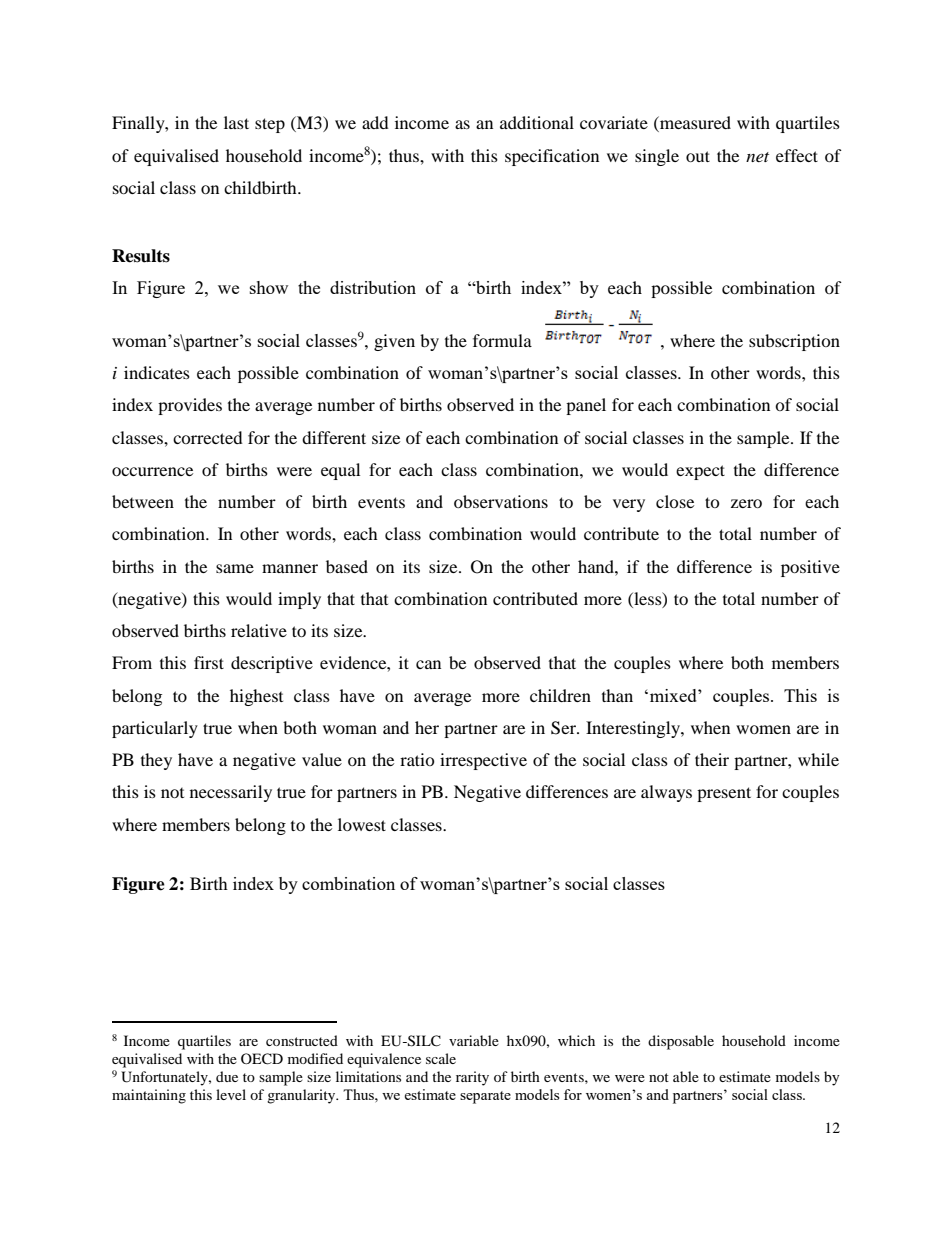  What do you see at coordinates (259, 630) in the page?
I see `relative` at bounding box center [259, 630].
